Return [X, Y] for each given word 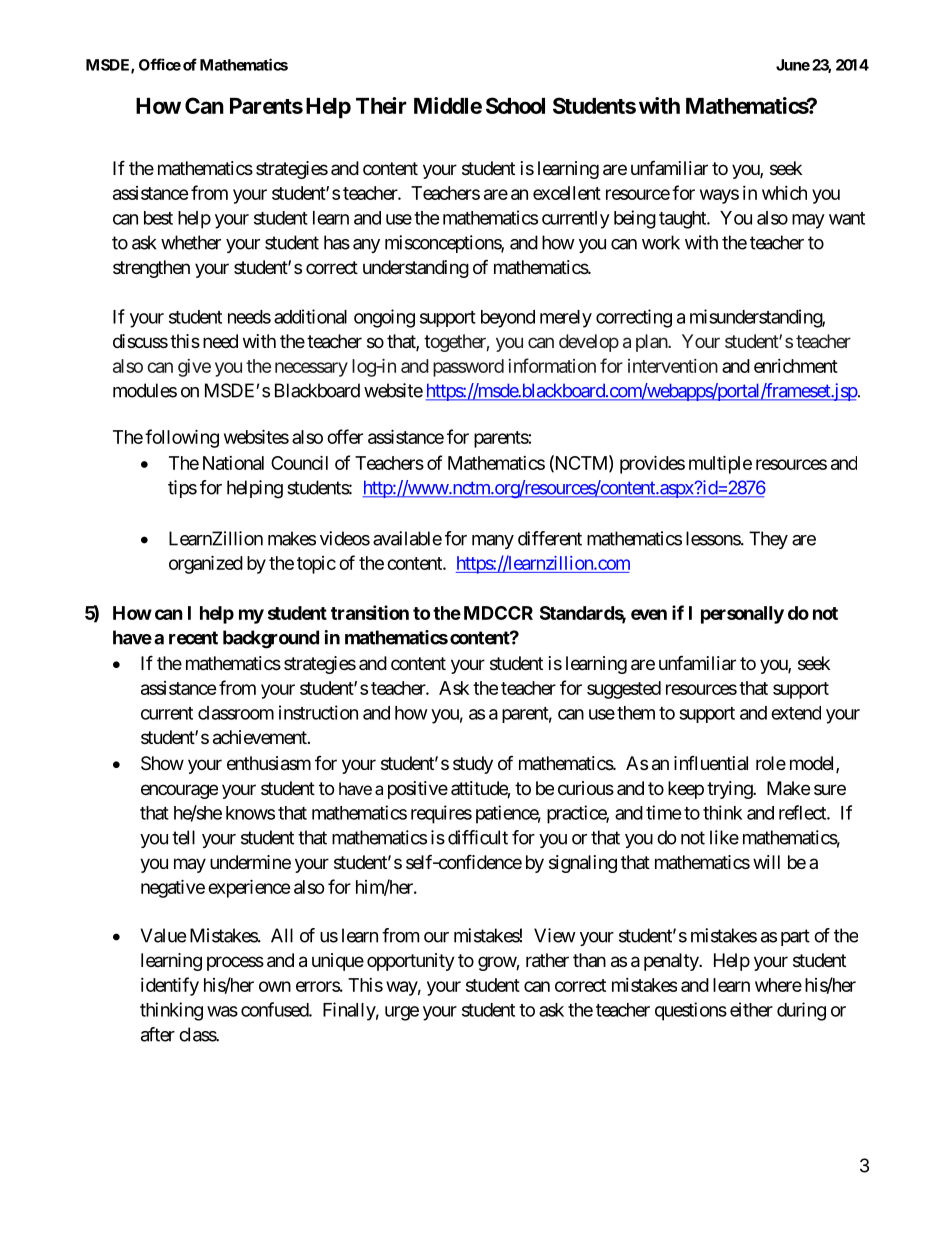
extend [796, 713]
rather [547, 960]
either [751, 1009]
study [473, 765]
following [182, 438]
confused [275, 1009]
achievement [261, 737]
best [158, 218]
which [784, 193]
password [468, 368]
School [515, 105]
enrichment [796, 366]
